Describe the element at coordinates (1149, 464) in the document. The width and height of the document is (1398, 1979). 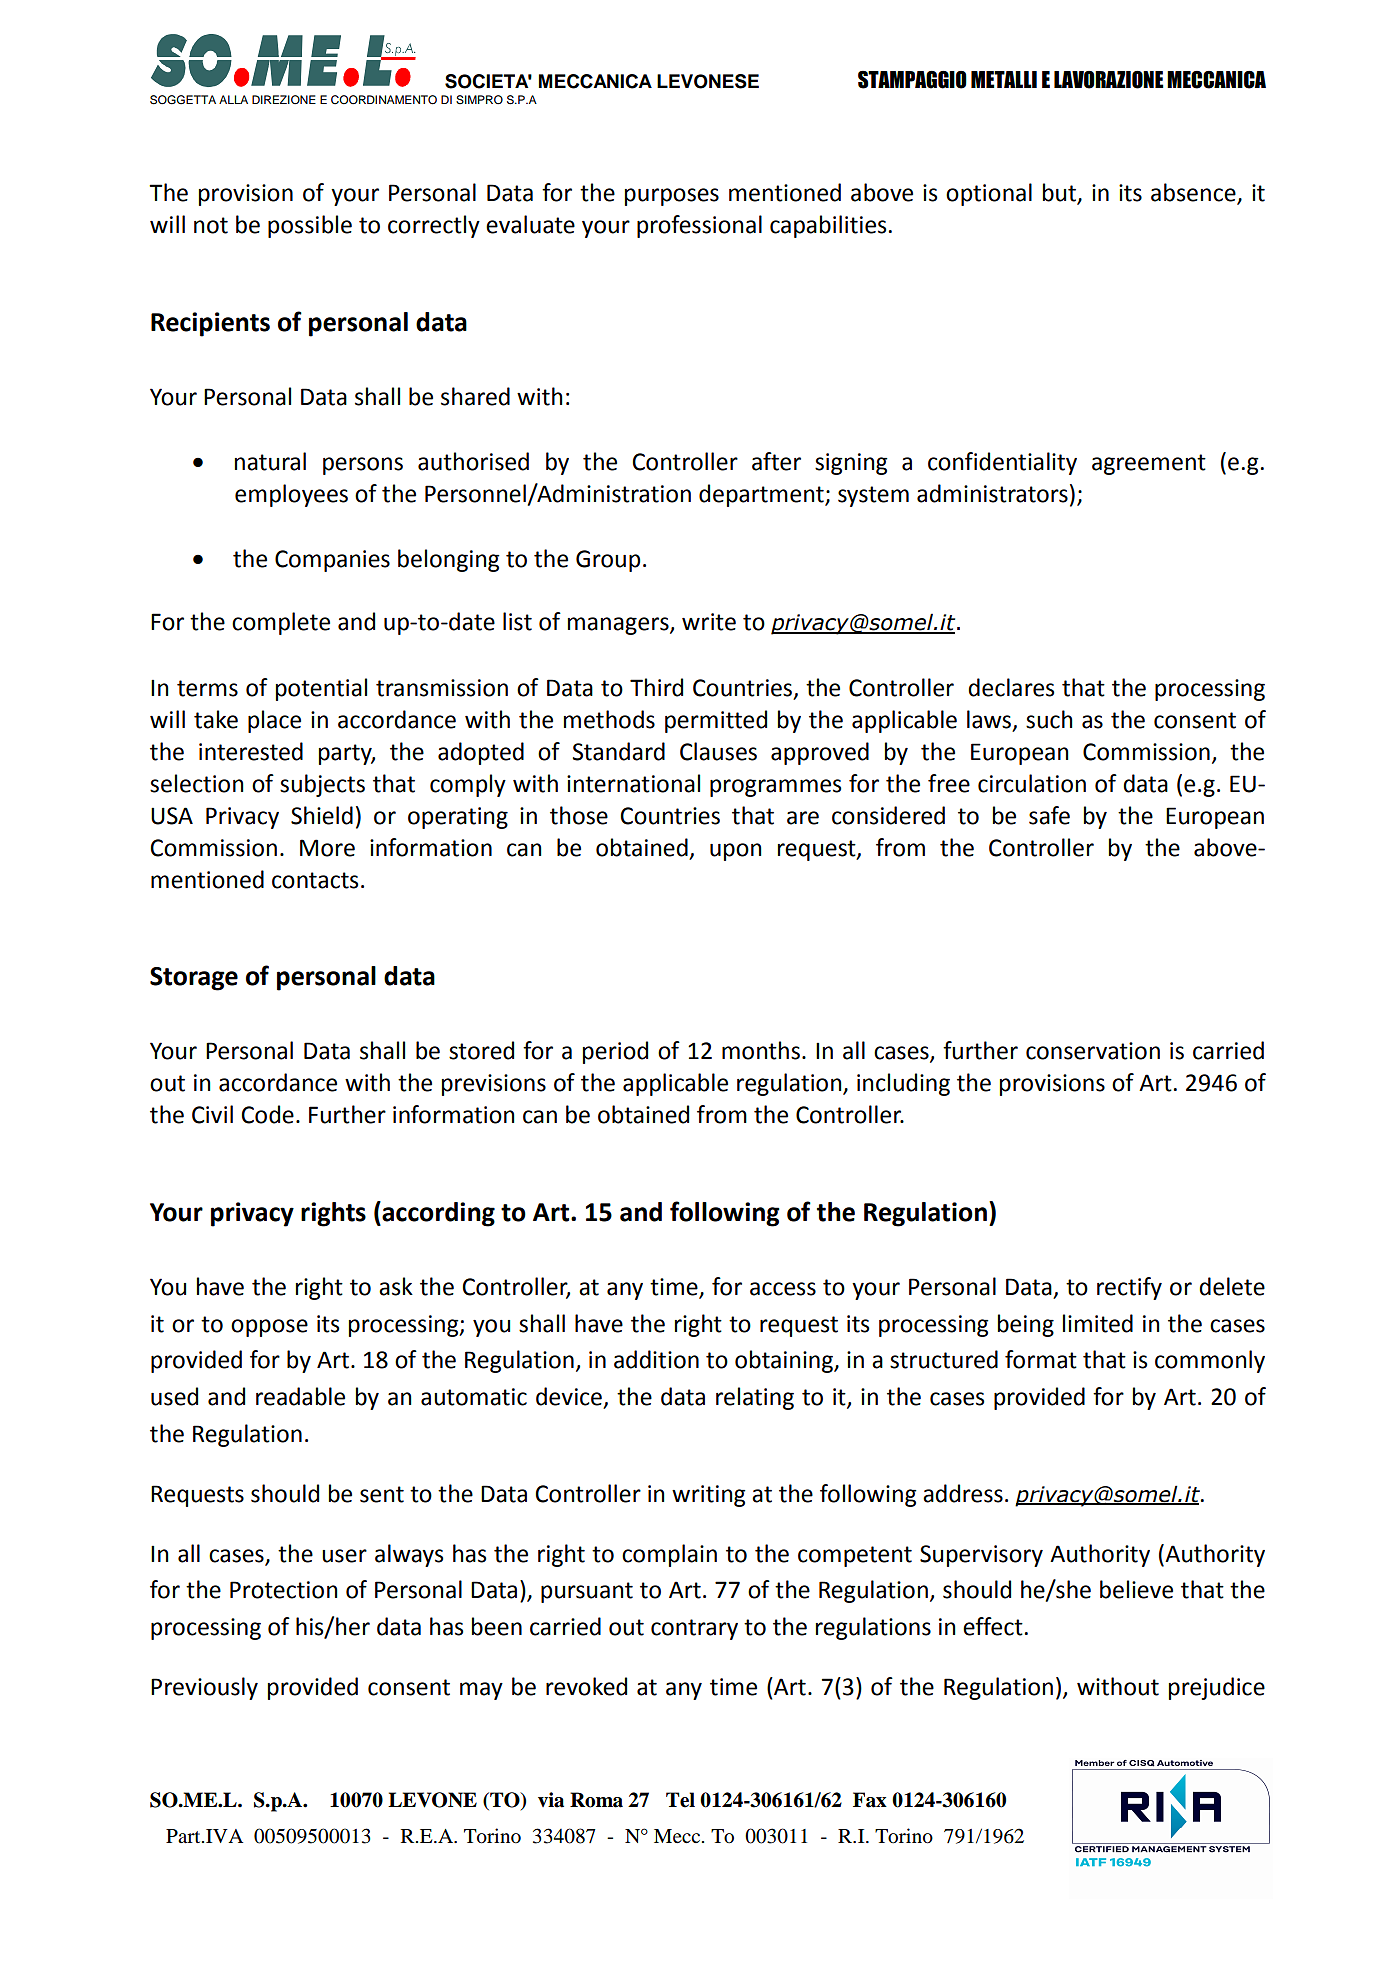
I see `agreement` at that location.
